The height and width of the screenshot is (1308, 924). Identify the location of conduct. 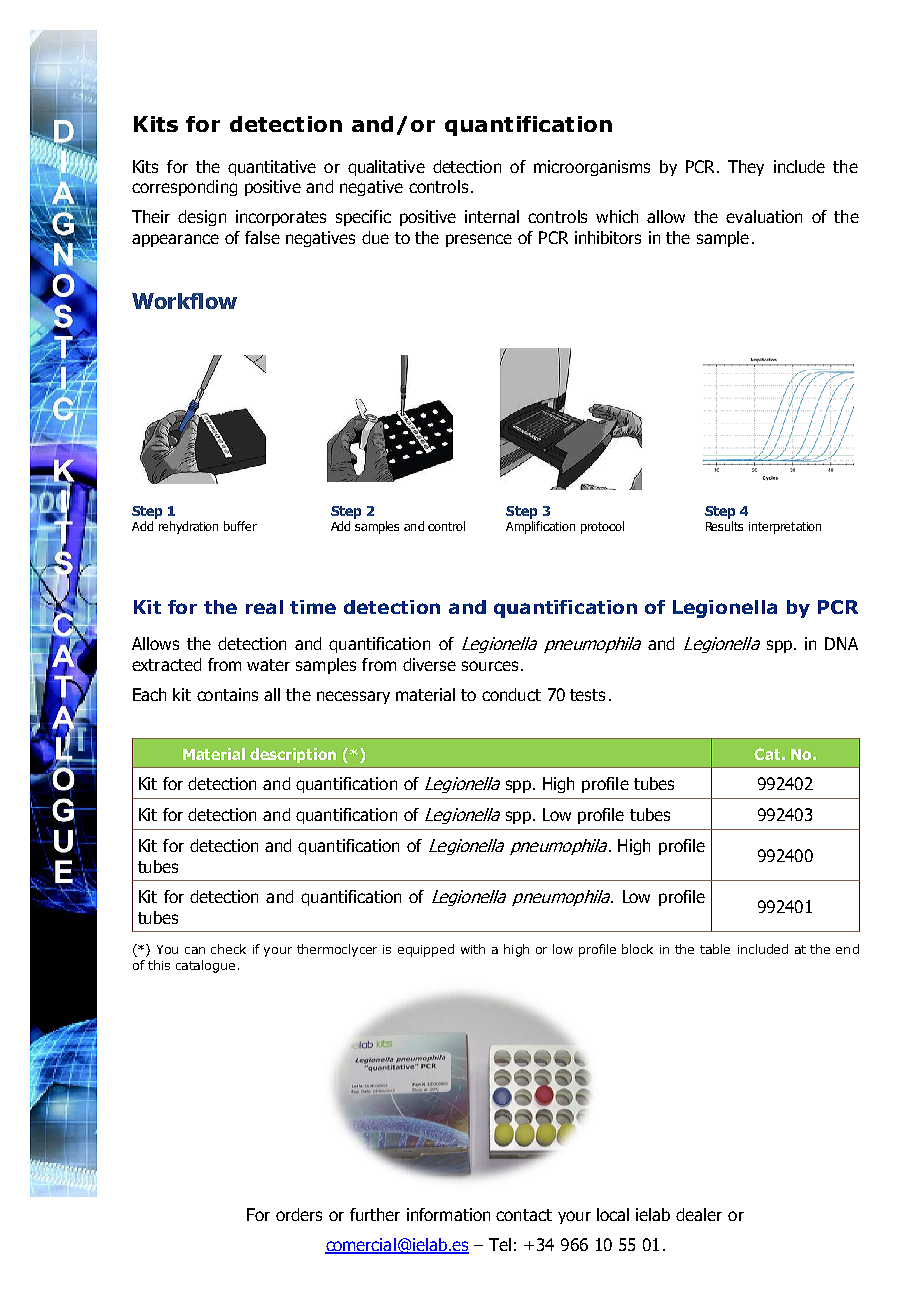
(511, 694).
